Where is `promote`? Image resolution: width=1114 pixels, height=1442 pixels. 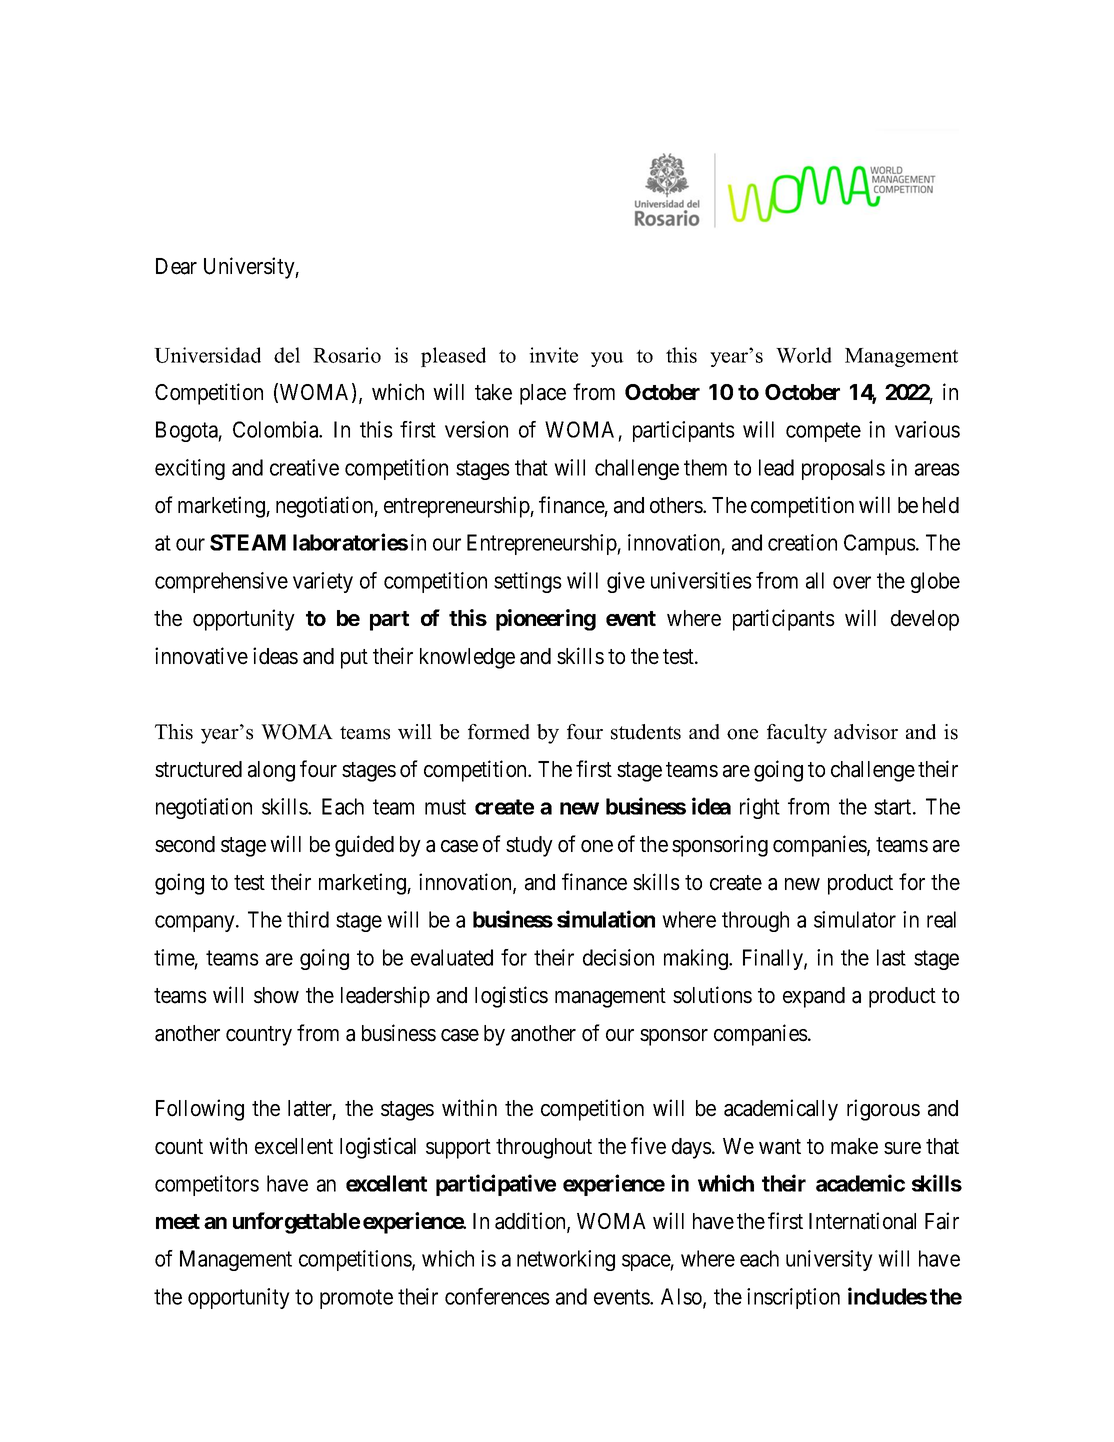 promote is located at coordinates (356, 1299).
